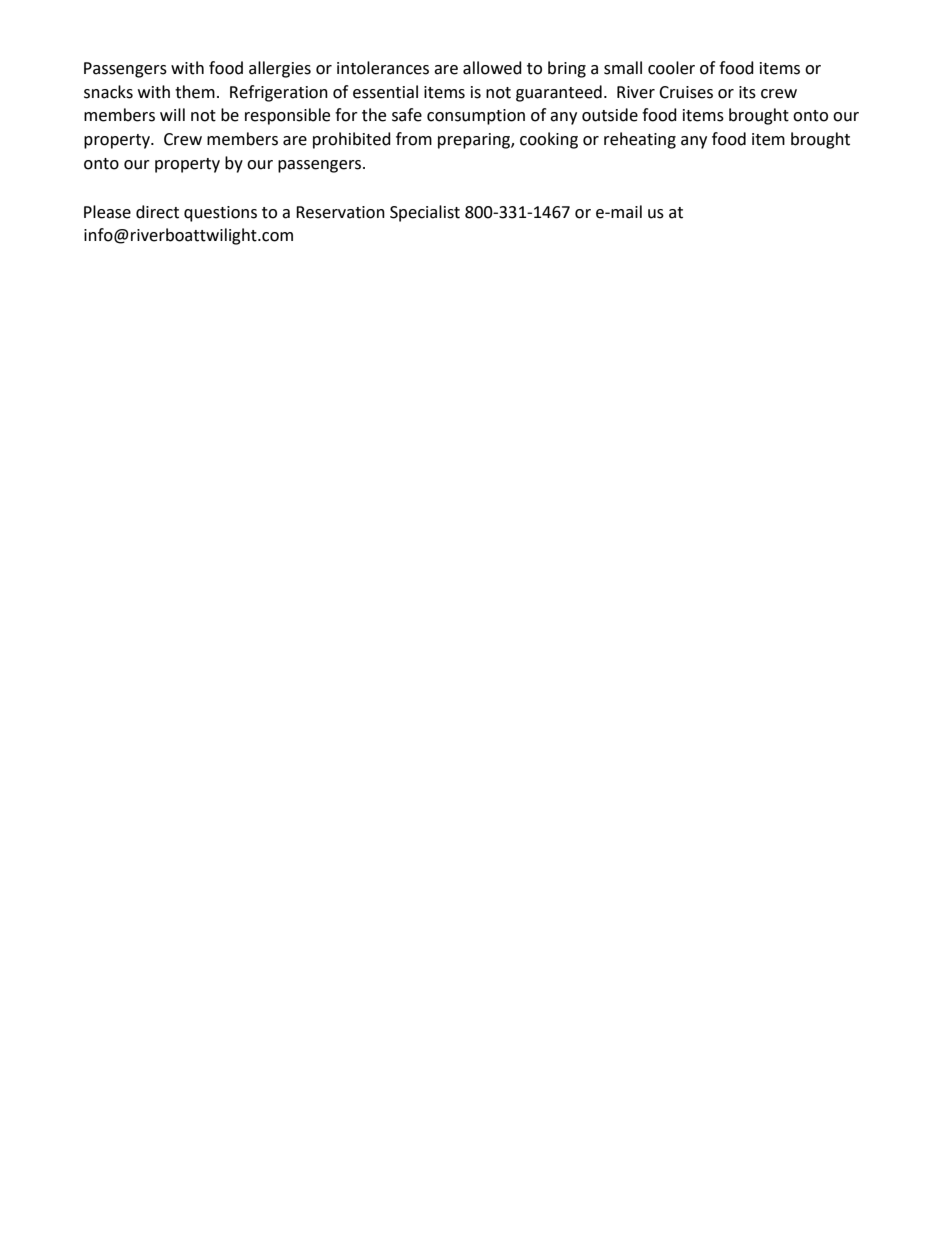  I want to click on Reservation, so click(340, 212).
